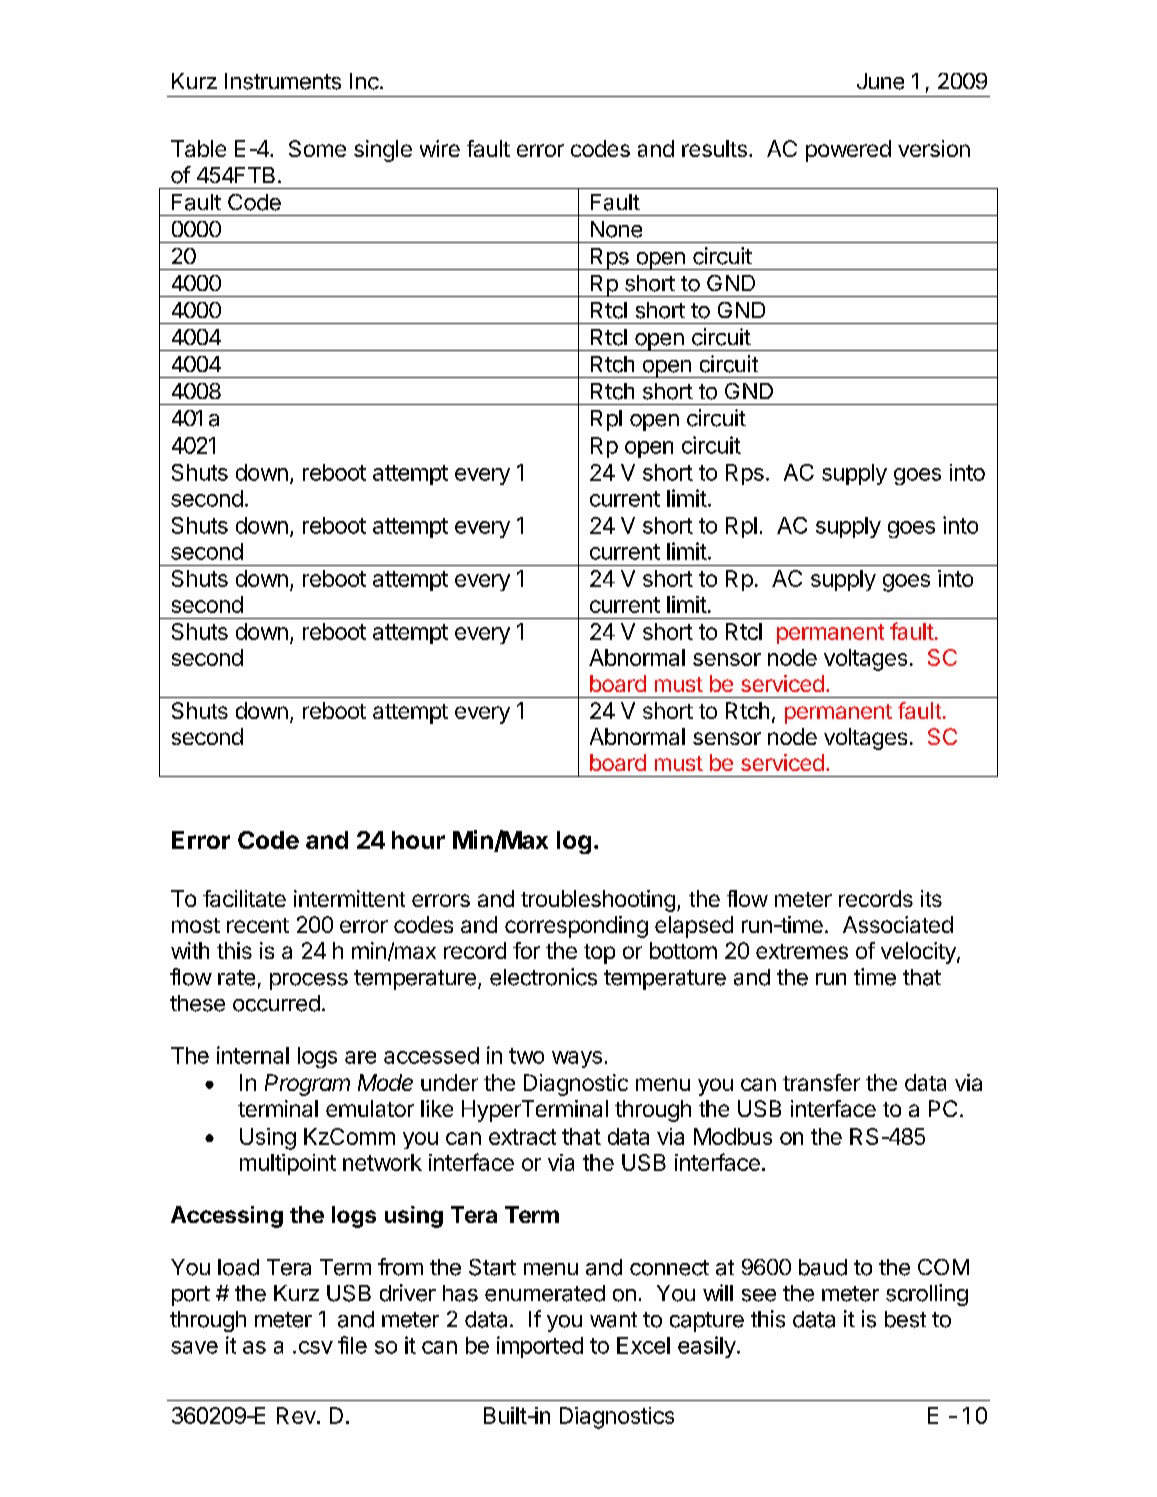  I want to click on Instruments, so click(283, 81).
